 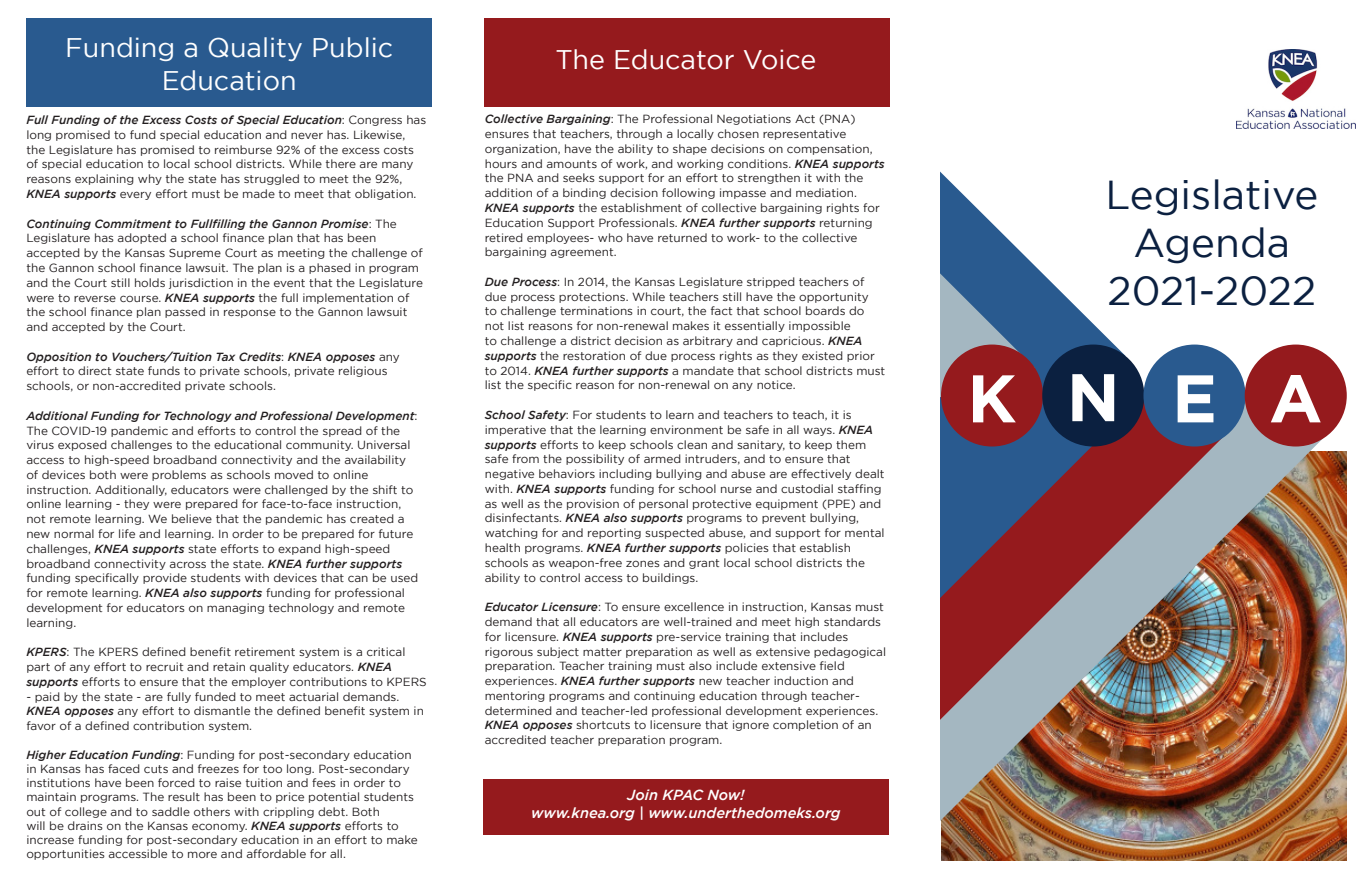 I want to click on Public, so click(x=352, y=47).
